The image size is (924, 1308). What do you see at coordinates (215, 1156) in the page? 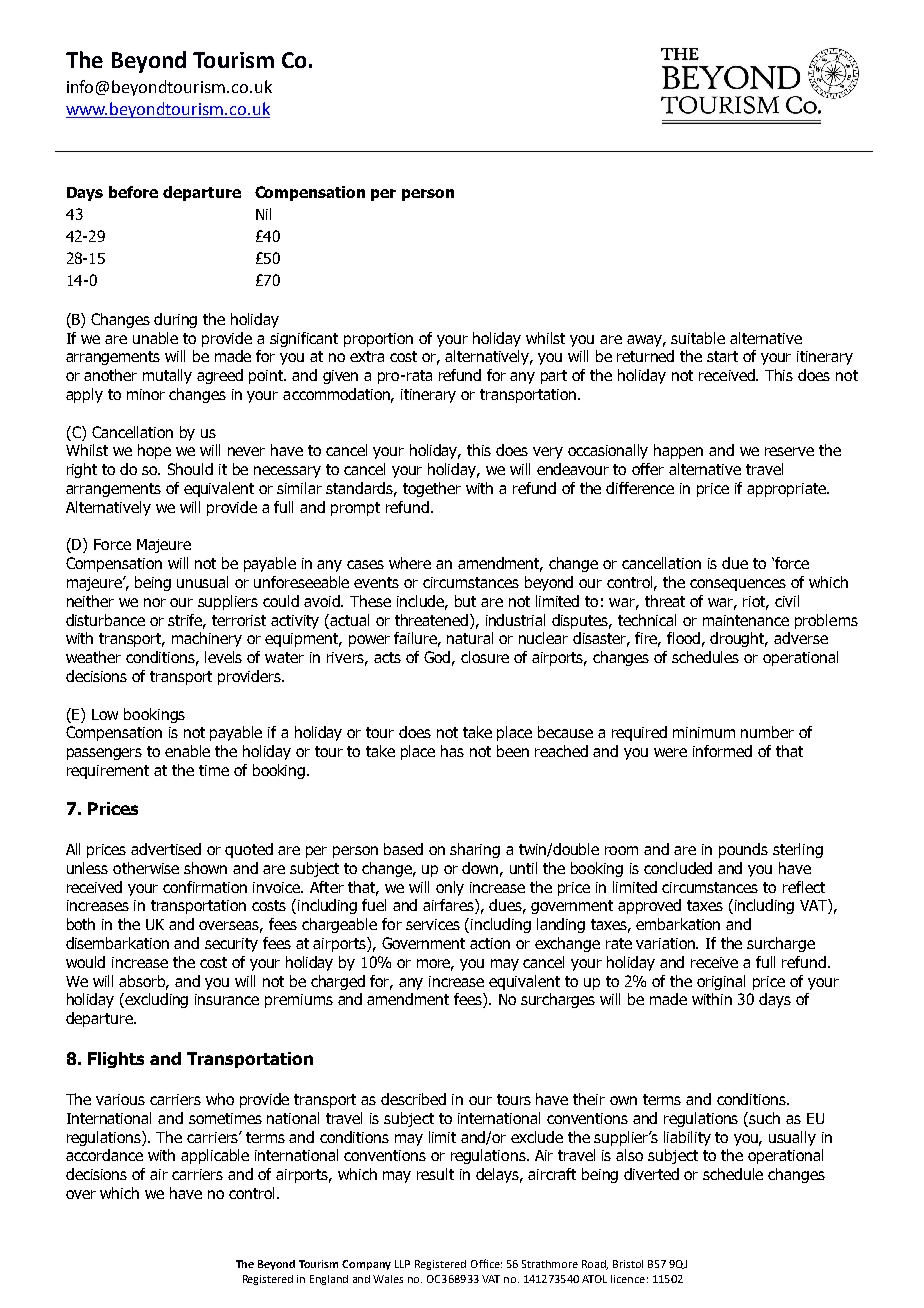
I see `applicable` at bounding box center [215, 1156].
